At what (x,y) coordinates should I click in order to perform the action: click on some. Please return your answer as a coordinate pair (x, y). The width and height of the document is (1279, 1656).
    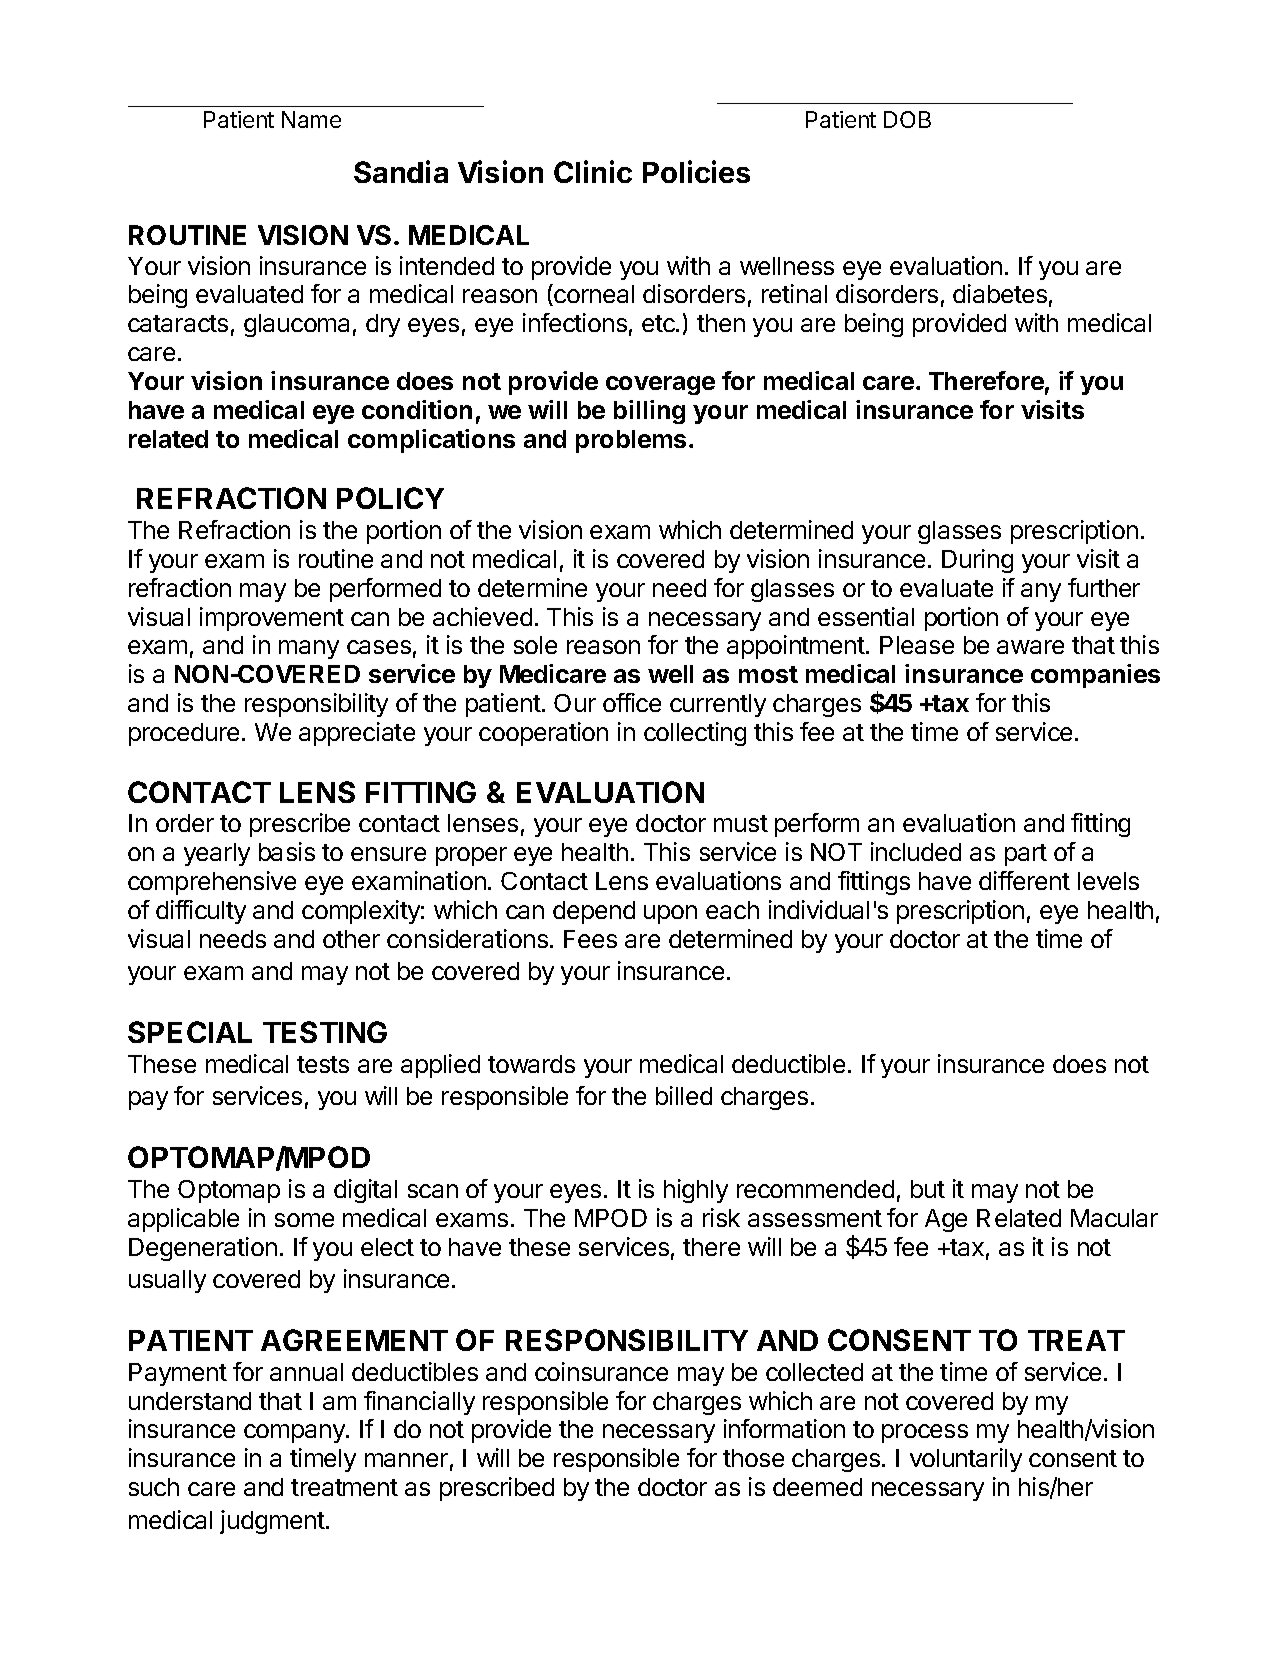
    Looking at the image, I should click on (304, 1220).
